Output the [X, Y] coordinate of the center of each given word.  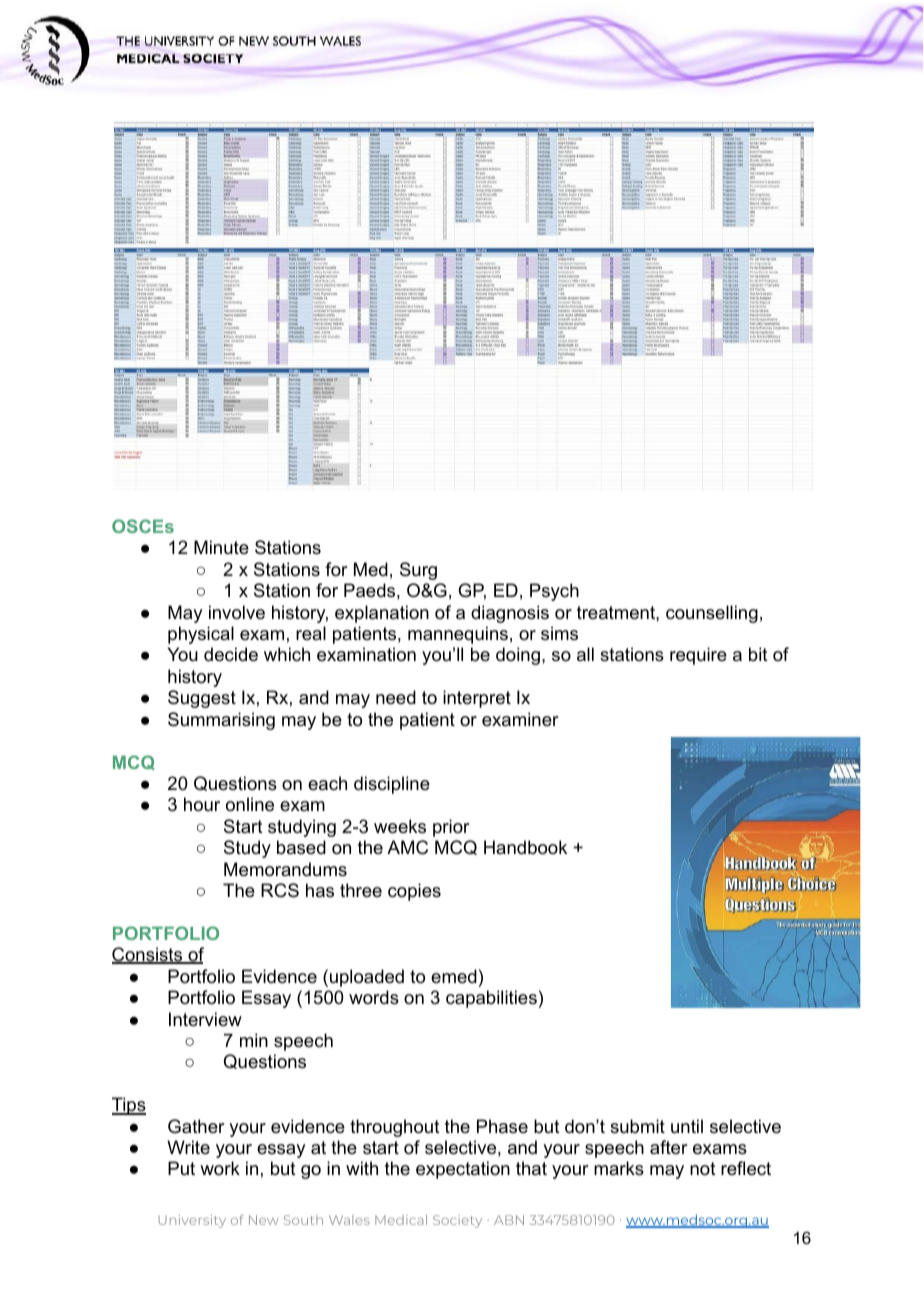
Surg [418, 571]
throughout [395, 1128]
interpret [477, 699]
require [698, 656]
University [192, 1221]
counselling [712, 614]
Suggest [202, 699]
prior [451, 828]
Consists [148, 955]
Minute [221, 547]
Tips [129, 1106]
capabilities [491, 999]
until [687, 1126]
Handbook [525, 847]
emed [454, 976]
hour [202, 804]
